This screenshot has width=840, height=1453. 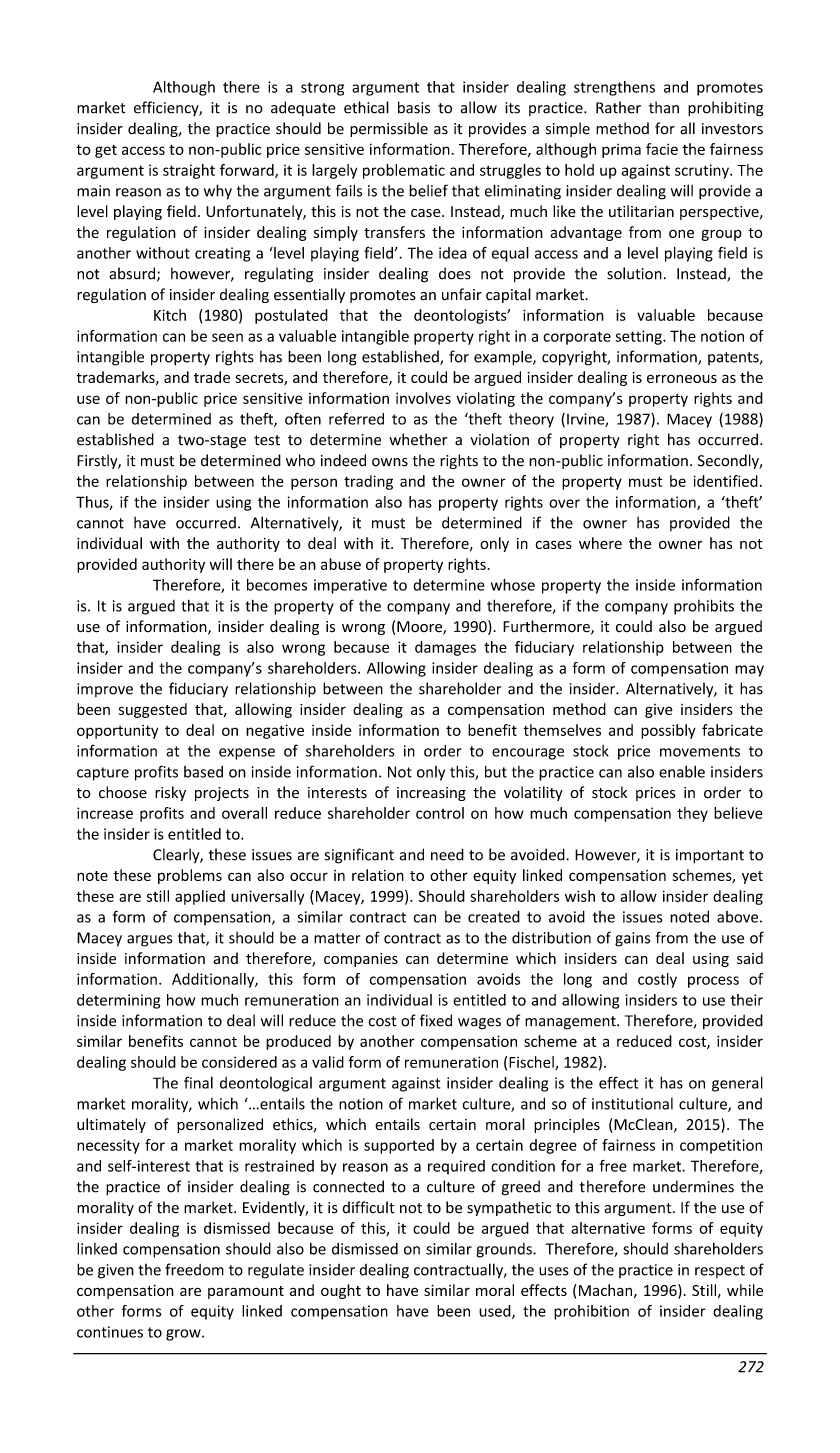 I want to click on respect, so click(x=720, y=1271).
